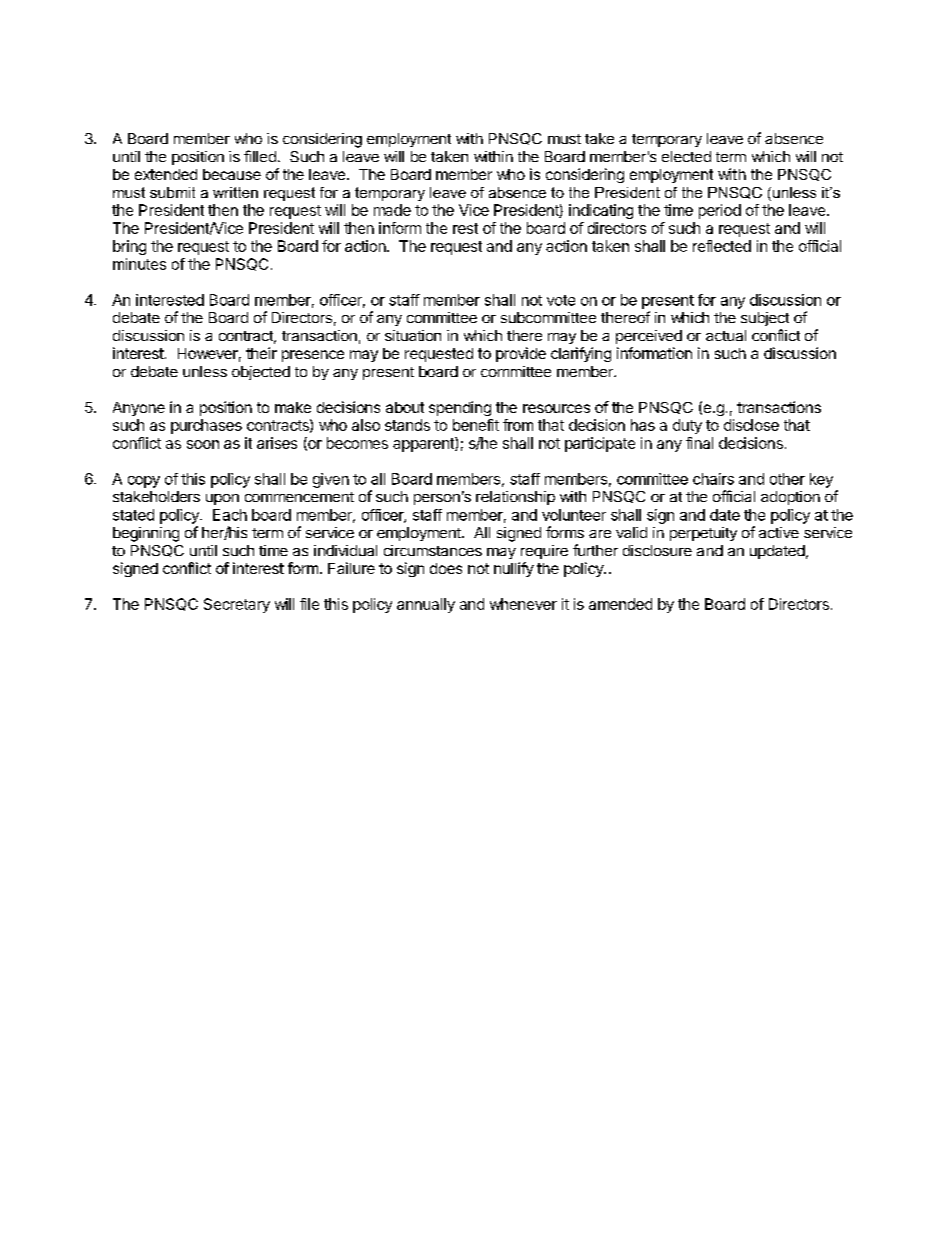 The width and height of the screenshot is (952, 1233). I want to click on disclose, so click(751, 425).
